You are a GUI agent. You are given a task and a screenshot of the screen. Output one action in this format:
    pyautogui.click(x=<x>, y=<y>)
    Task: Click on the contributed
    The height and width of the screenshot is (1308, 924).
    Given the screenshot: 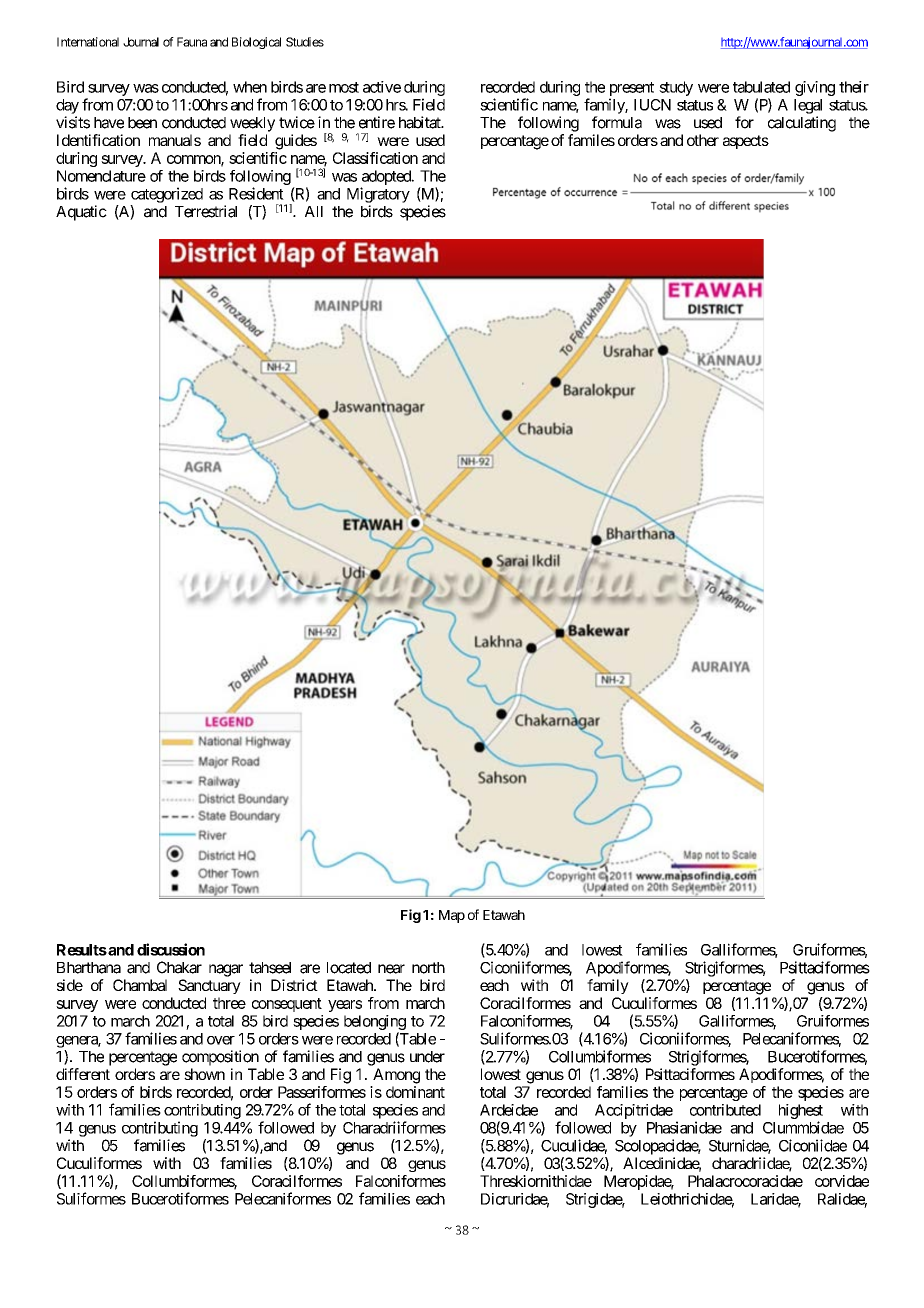 What is the action you would take?
    pyautogui.click(x=725, y=1110)
